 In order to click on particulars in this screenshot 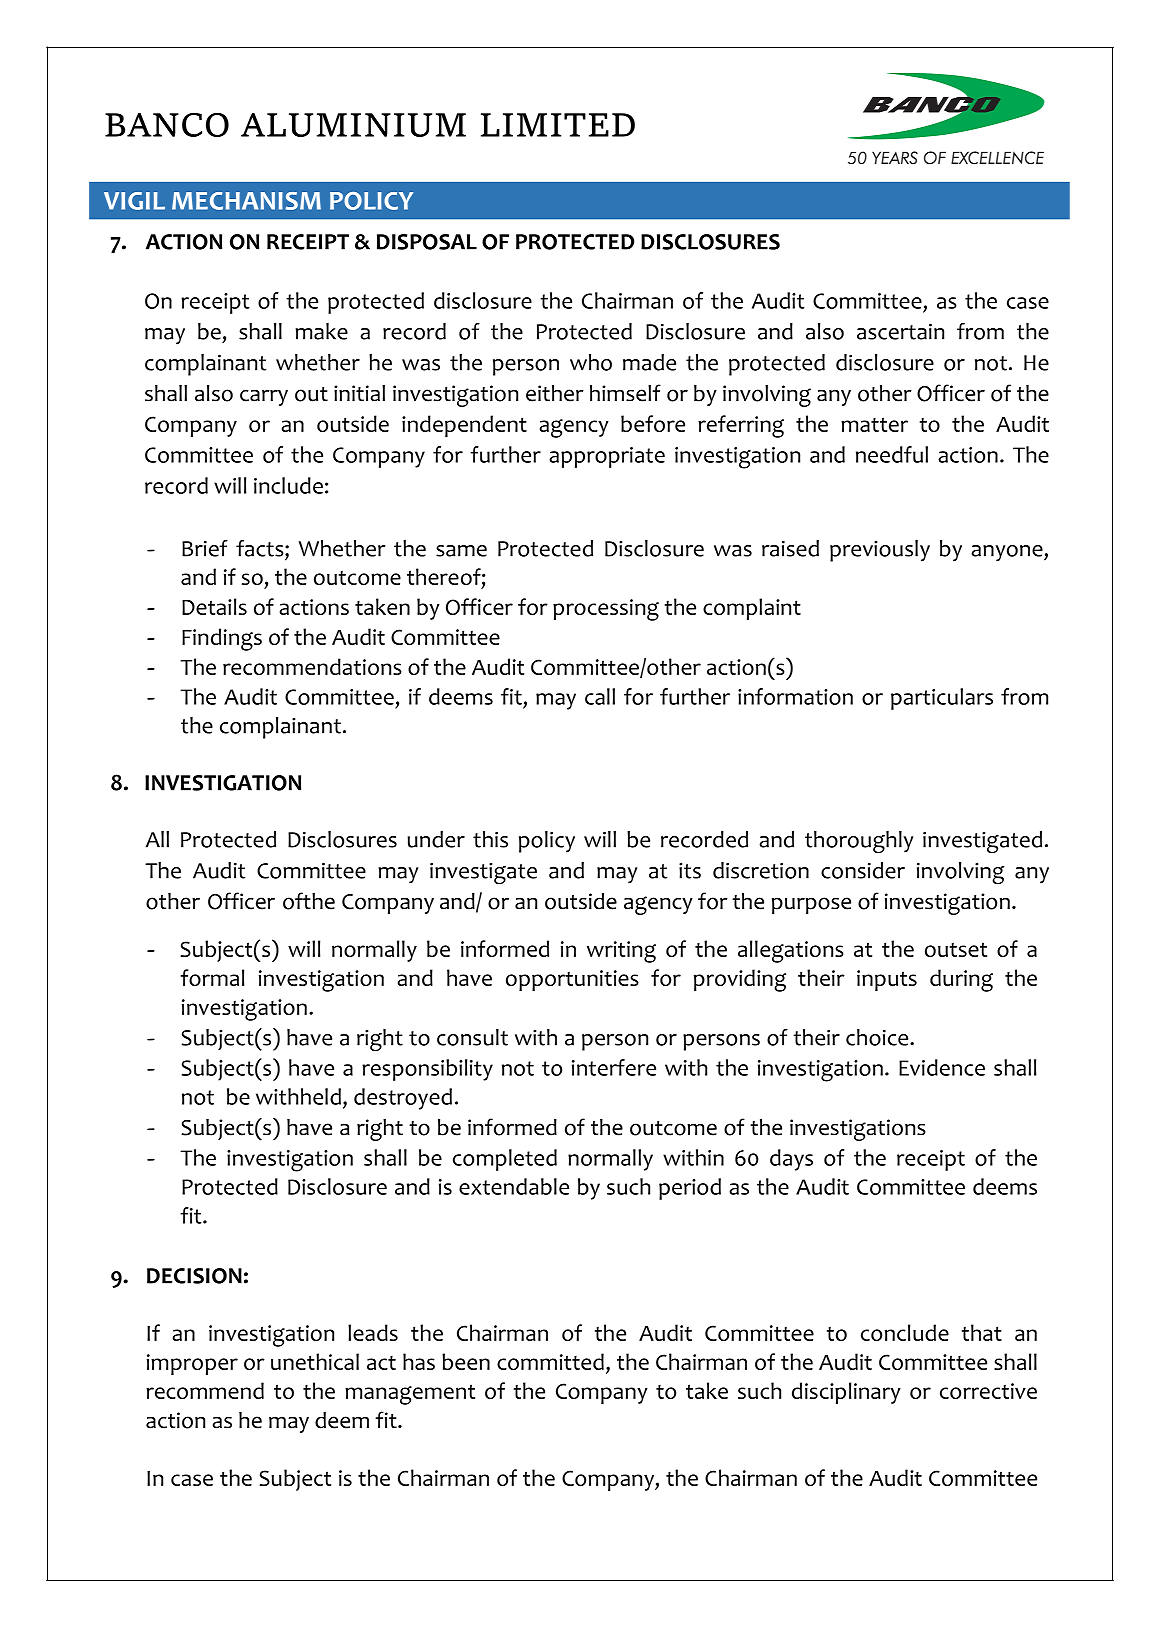, I will do `click(942, 699)`.
